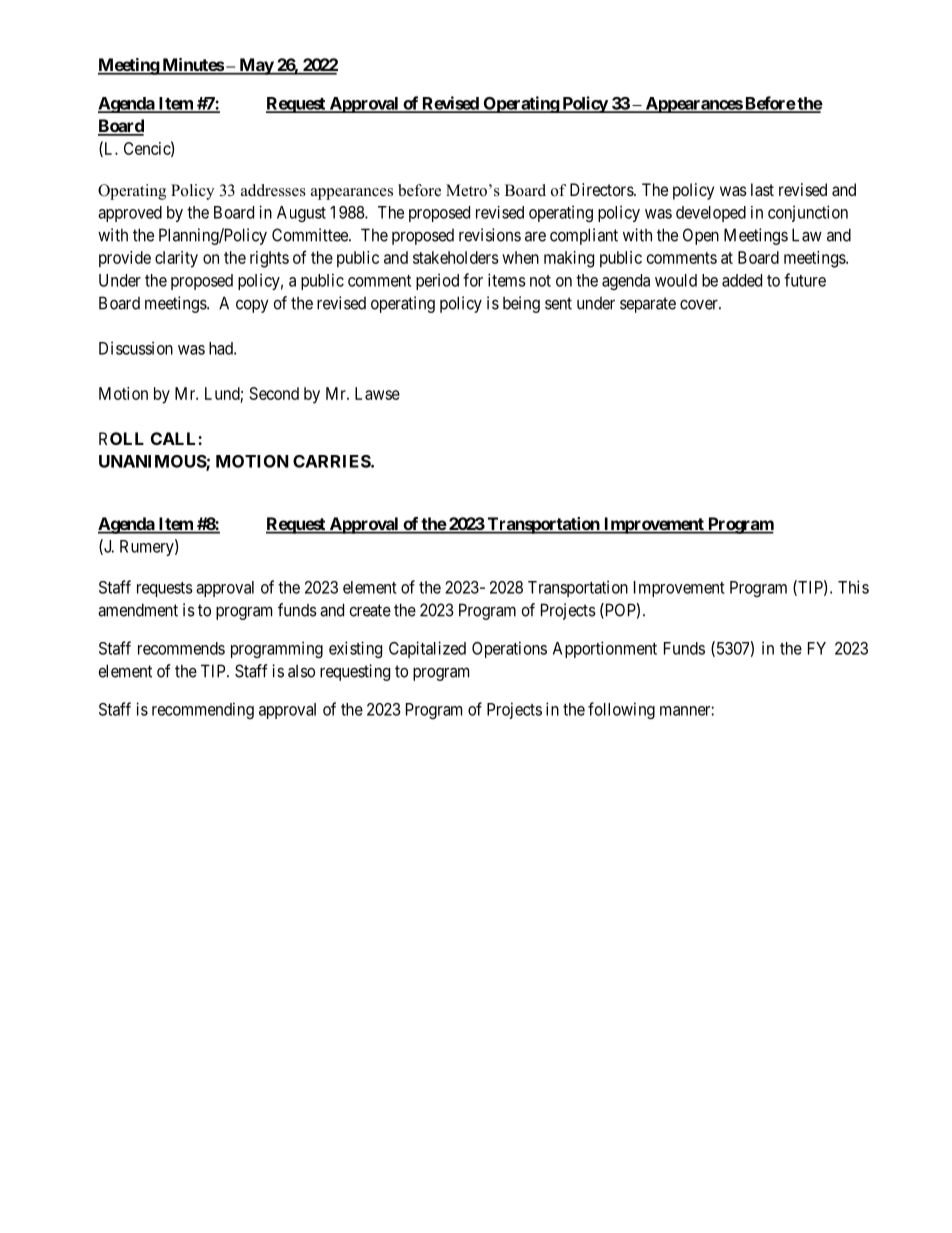 This document has height=1233, width=952. Describe the element at coordinates (509, 649) in the document. I see `Operations` at that location.
